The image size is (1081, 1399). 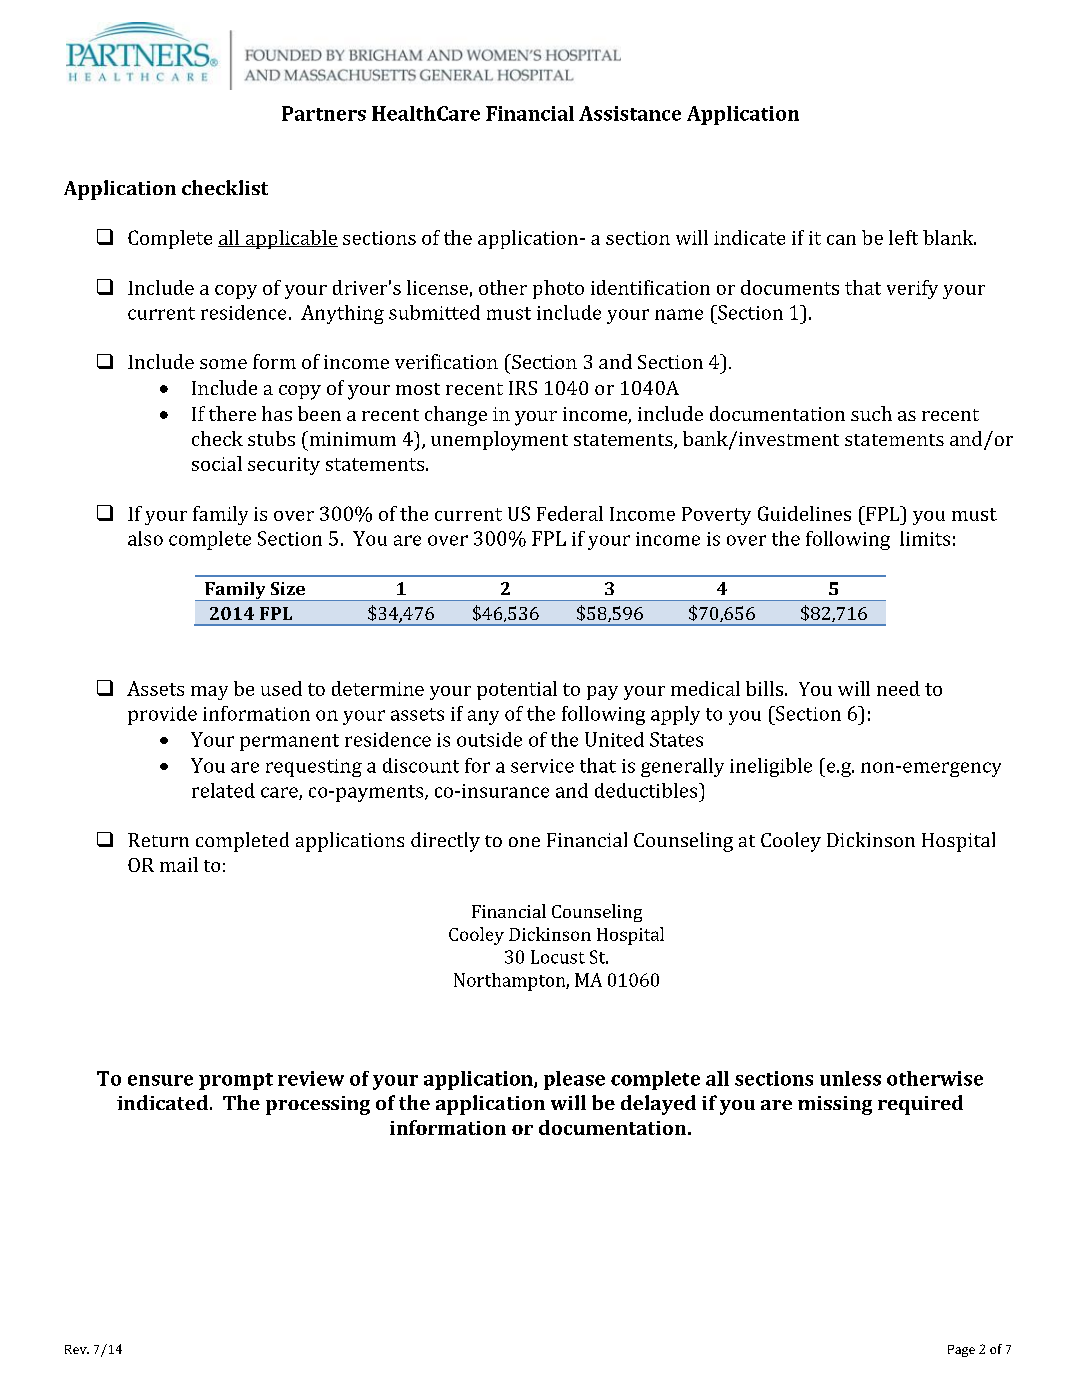 I want to click on permanent, so click(x=289, y=742).
